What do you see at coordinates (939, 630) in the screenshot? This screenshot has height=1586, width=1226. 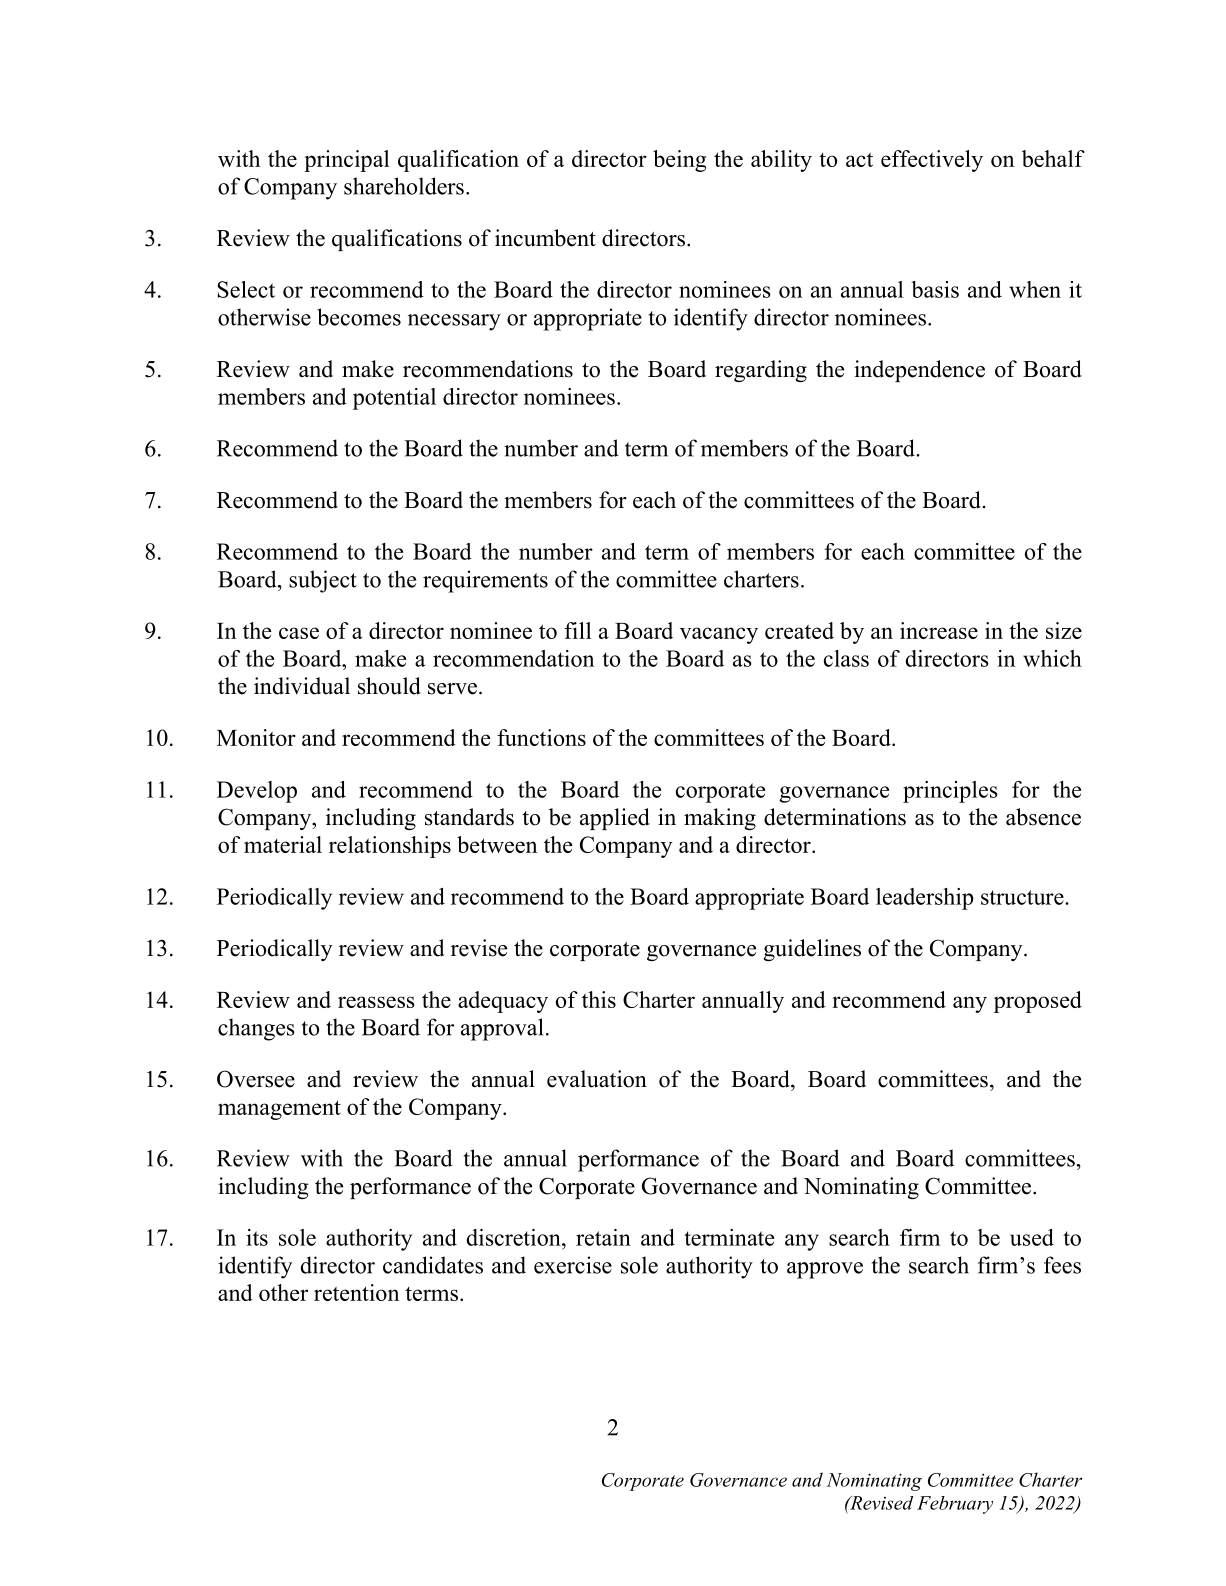 I see `increase` at bounding box center [939, 630].
